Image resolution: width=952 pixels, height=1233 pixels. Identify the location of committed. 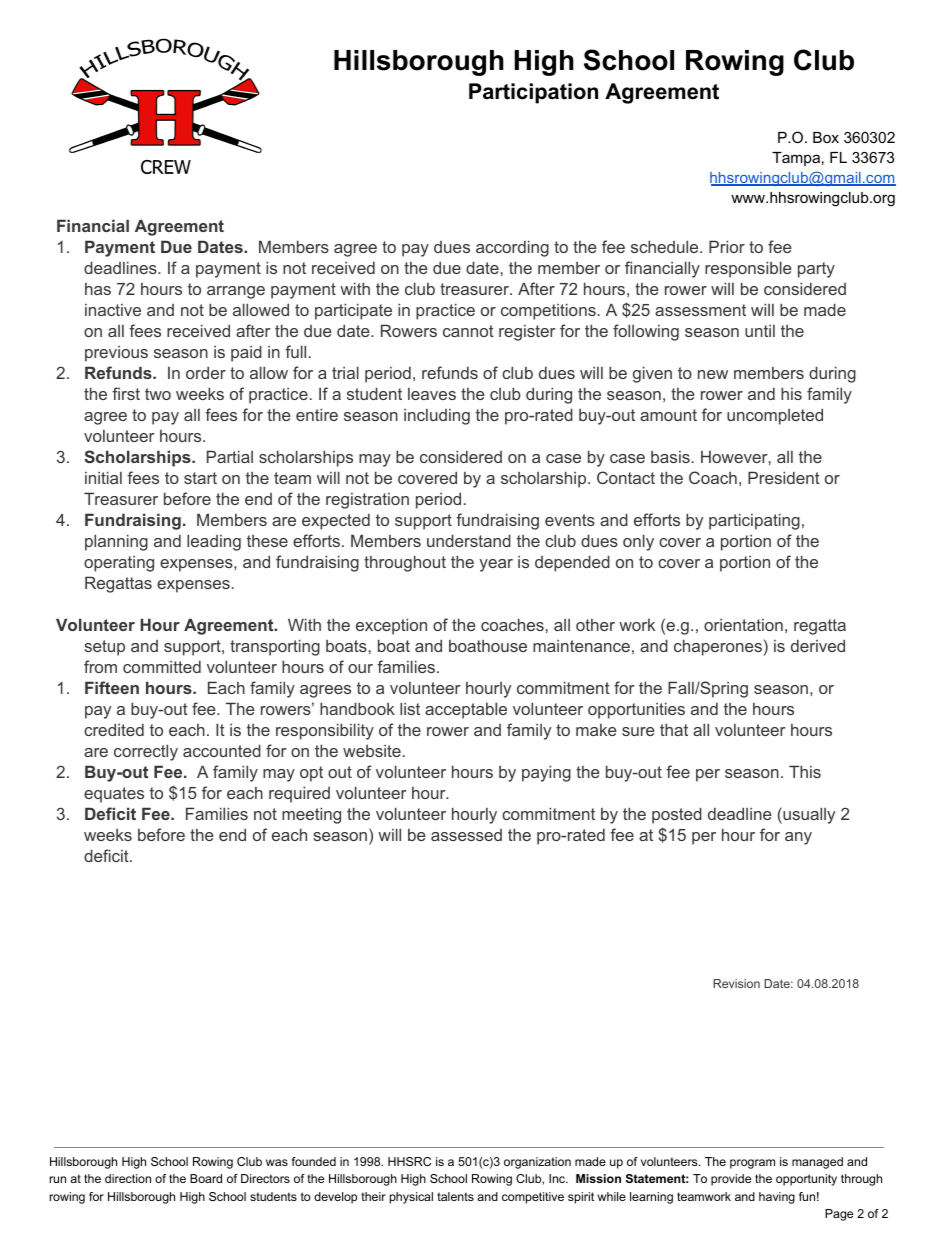
(162, 666).
